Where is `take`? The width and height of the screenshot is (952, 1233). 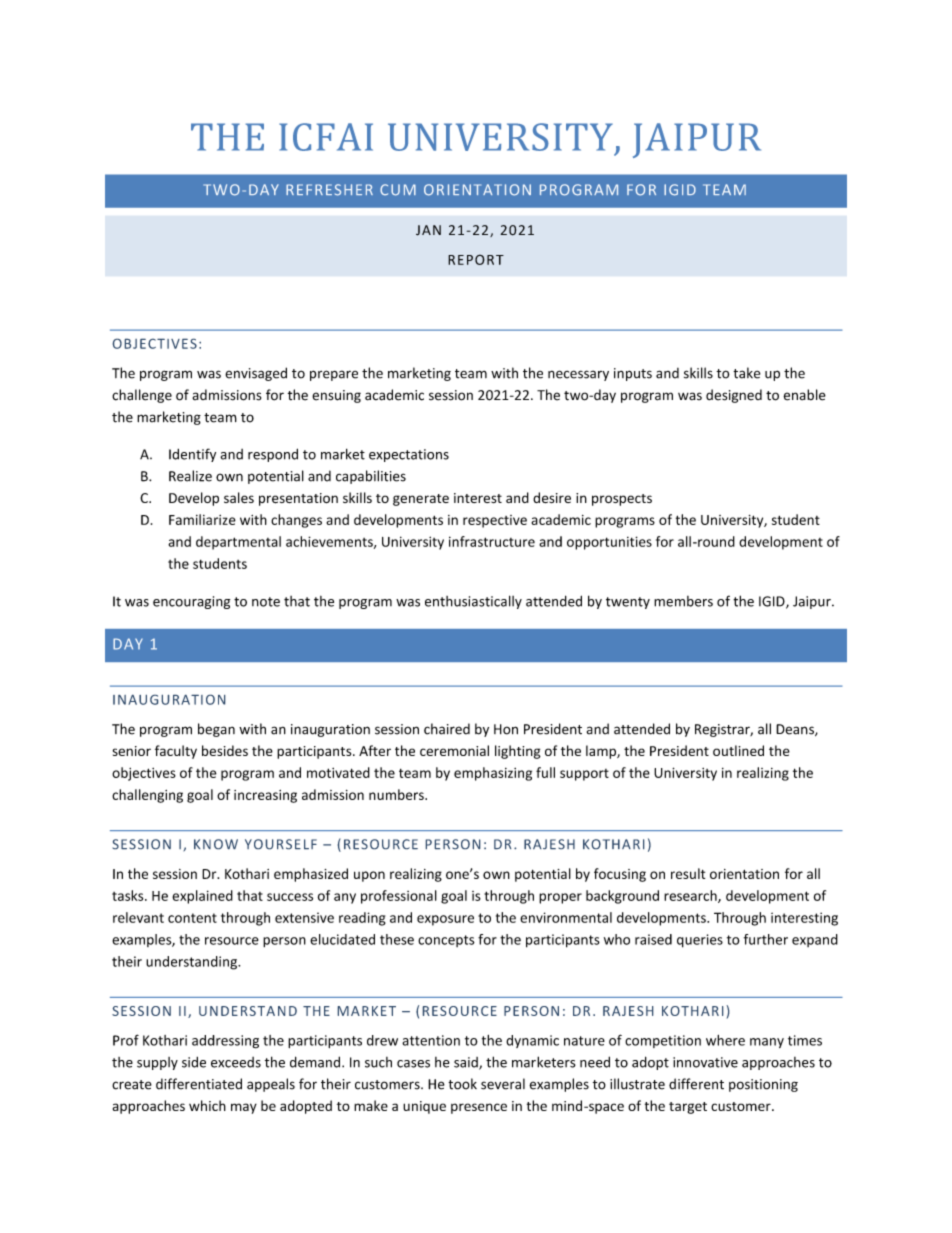
take is located at coordinates (746, 373).
